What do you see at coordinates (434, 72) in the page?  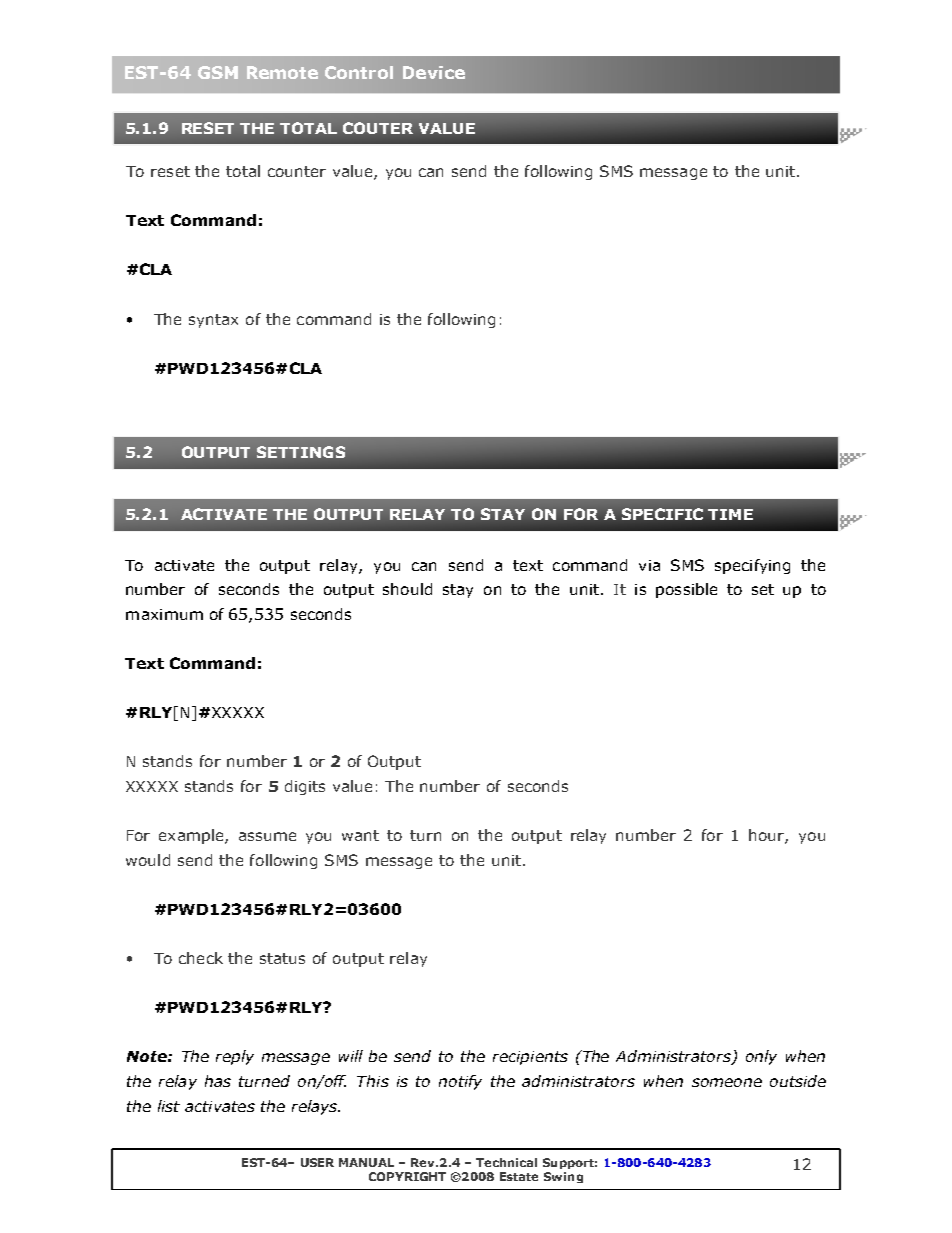 I see `Device` at bounding box center [434, 72].
